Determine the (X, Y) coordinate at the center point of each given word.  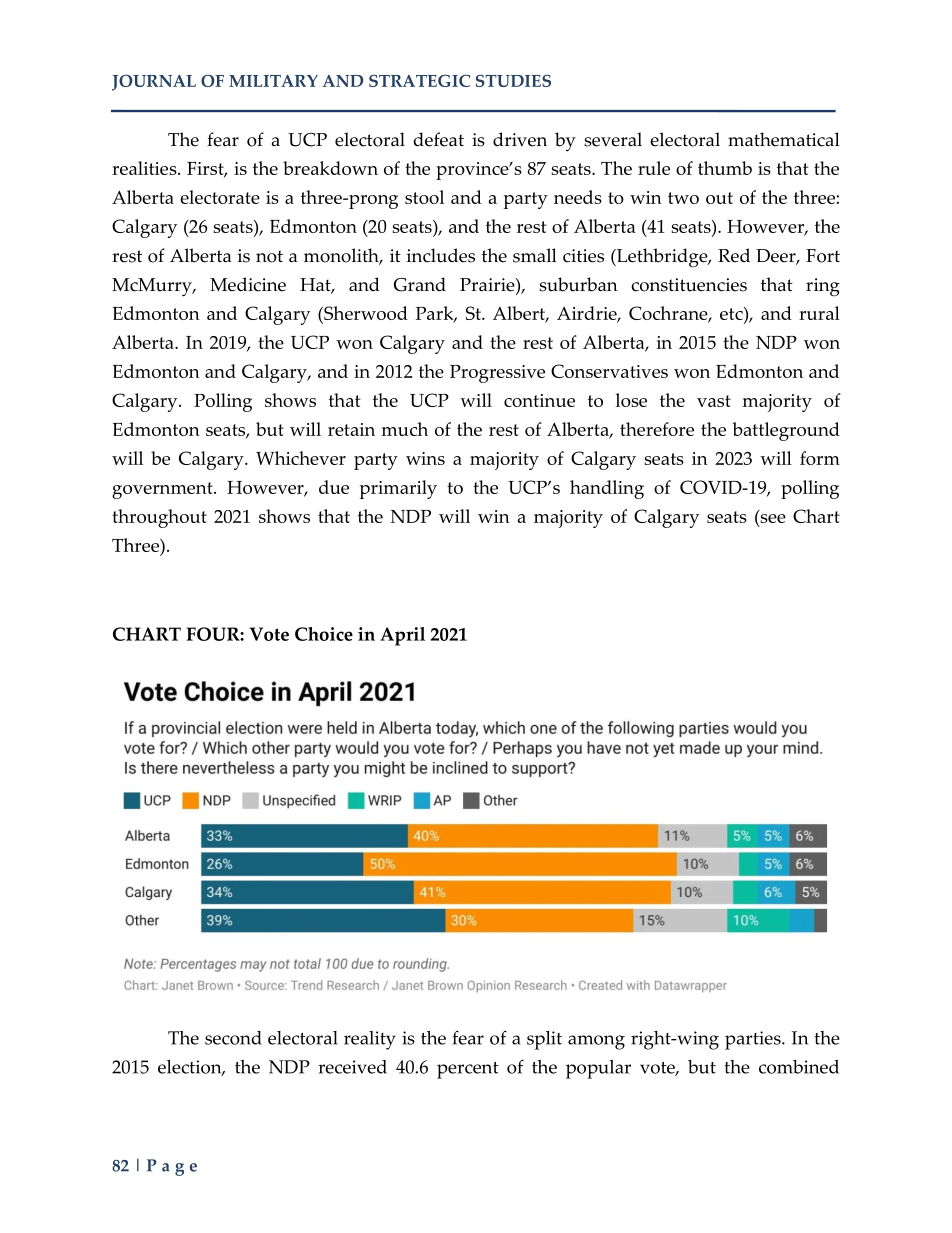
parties (754, 1040)
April (402, 636)
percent (468, 1070)
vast (714, 401)
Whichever (301, 458)
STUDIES (513, 80)
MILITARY (273, 81)
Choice (324, 634)
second (233, 1038)
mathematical (784, 139)
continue (539, 400)
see (772, 518)
